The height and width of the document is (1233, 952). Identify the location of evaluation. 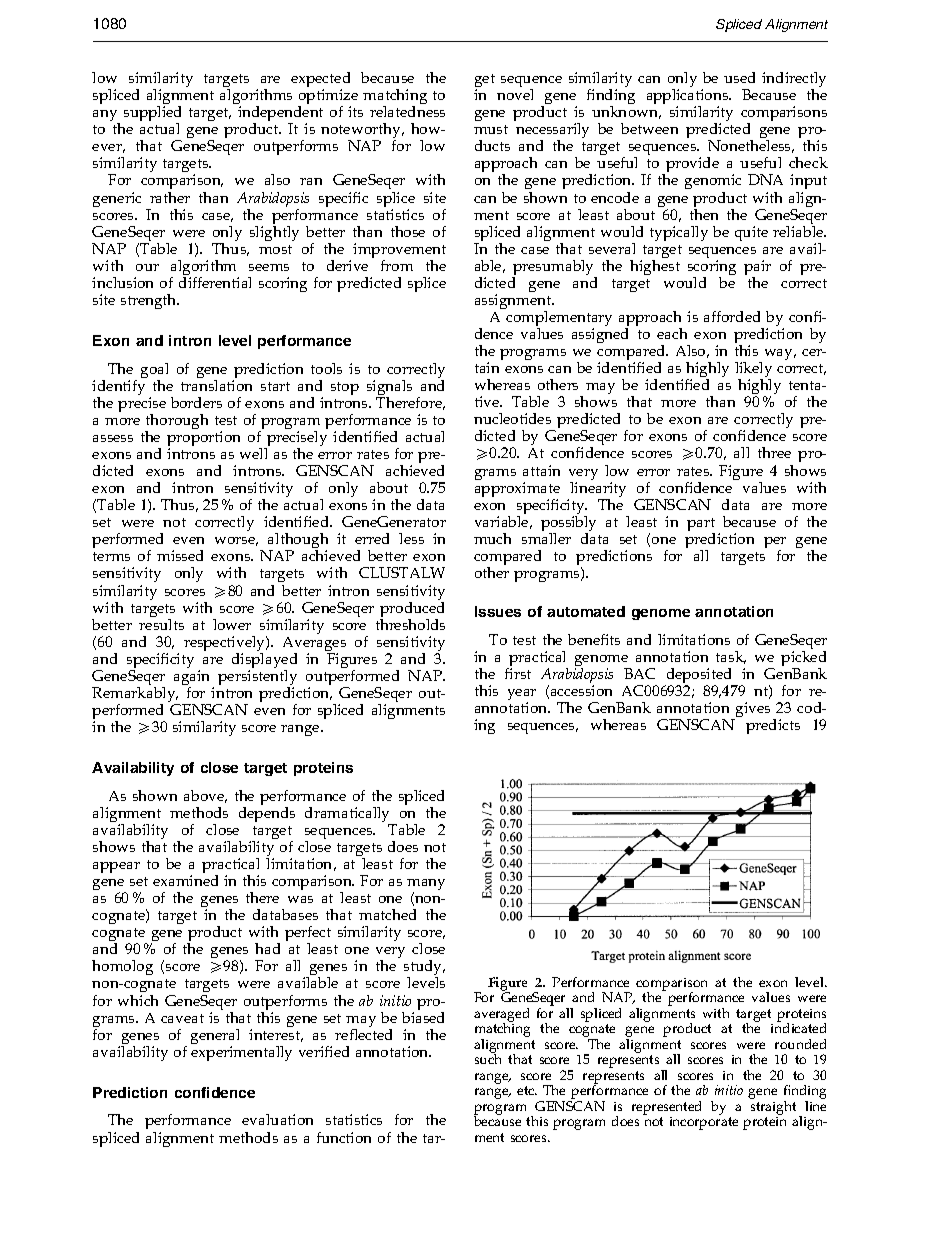
(277, 1119).
